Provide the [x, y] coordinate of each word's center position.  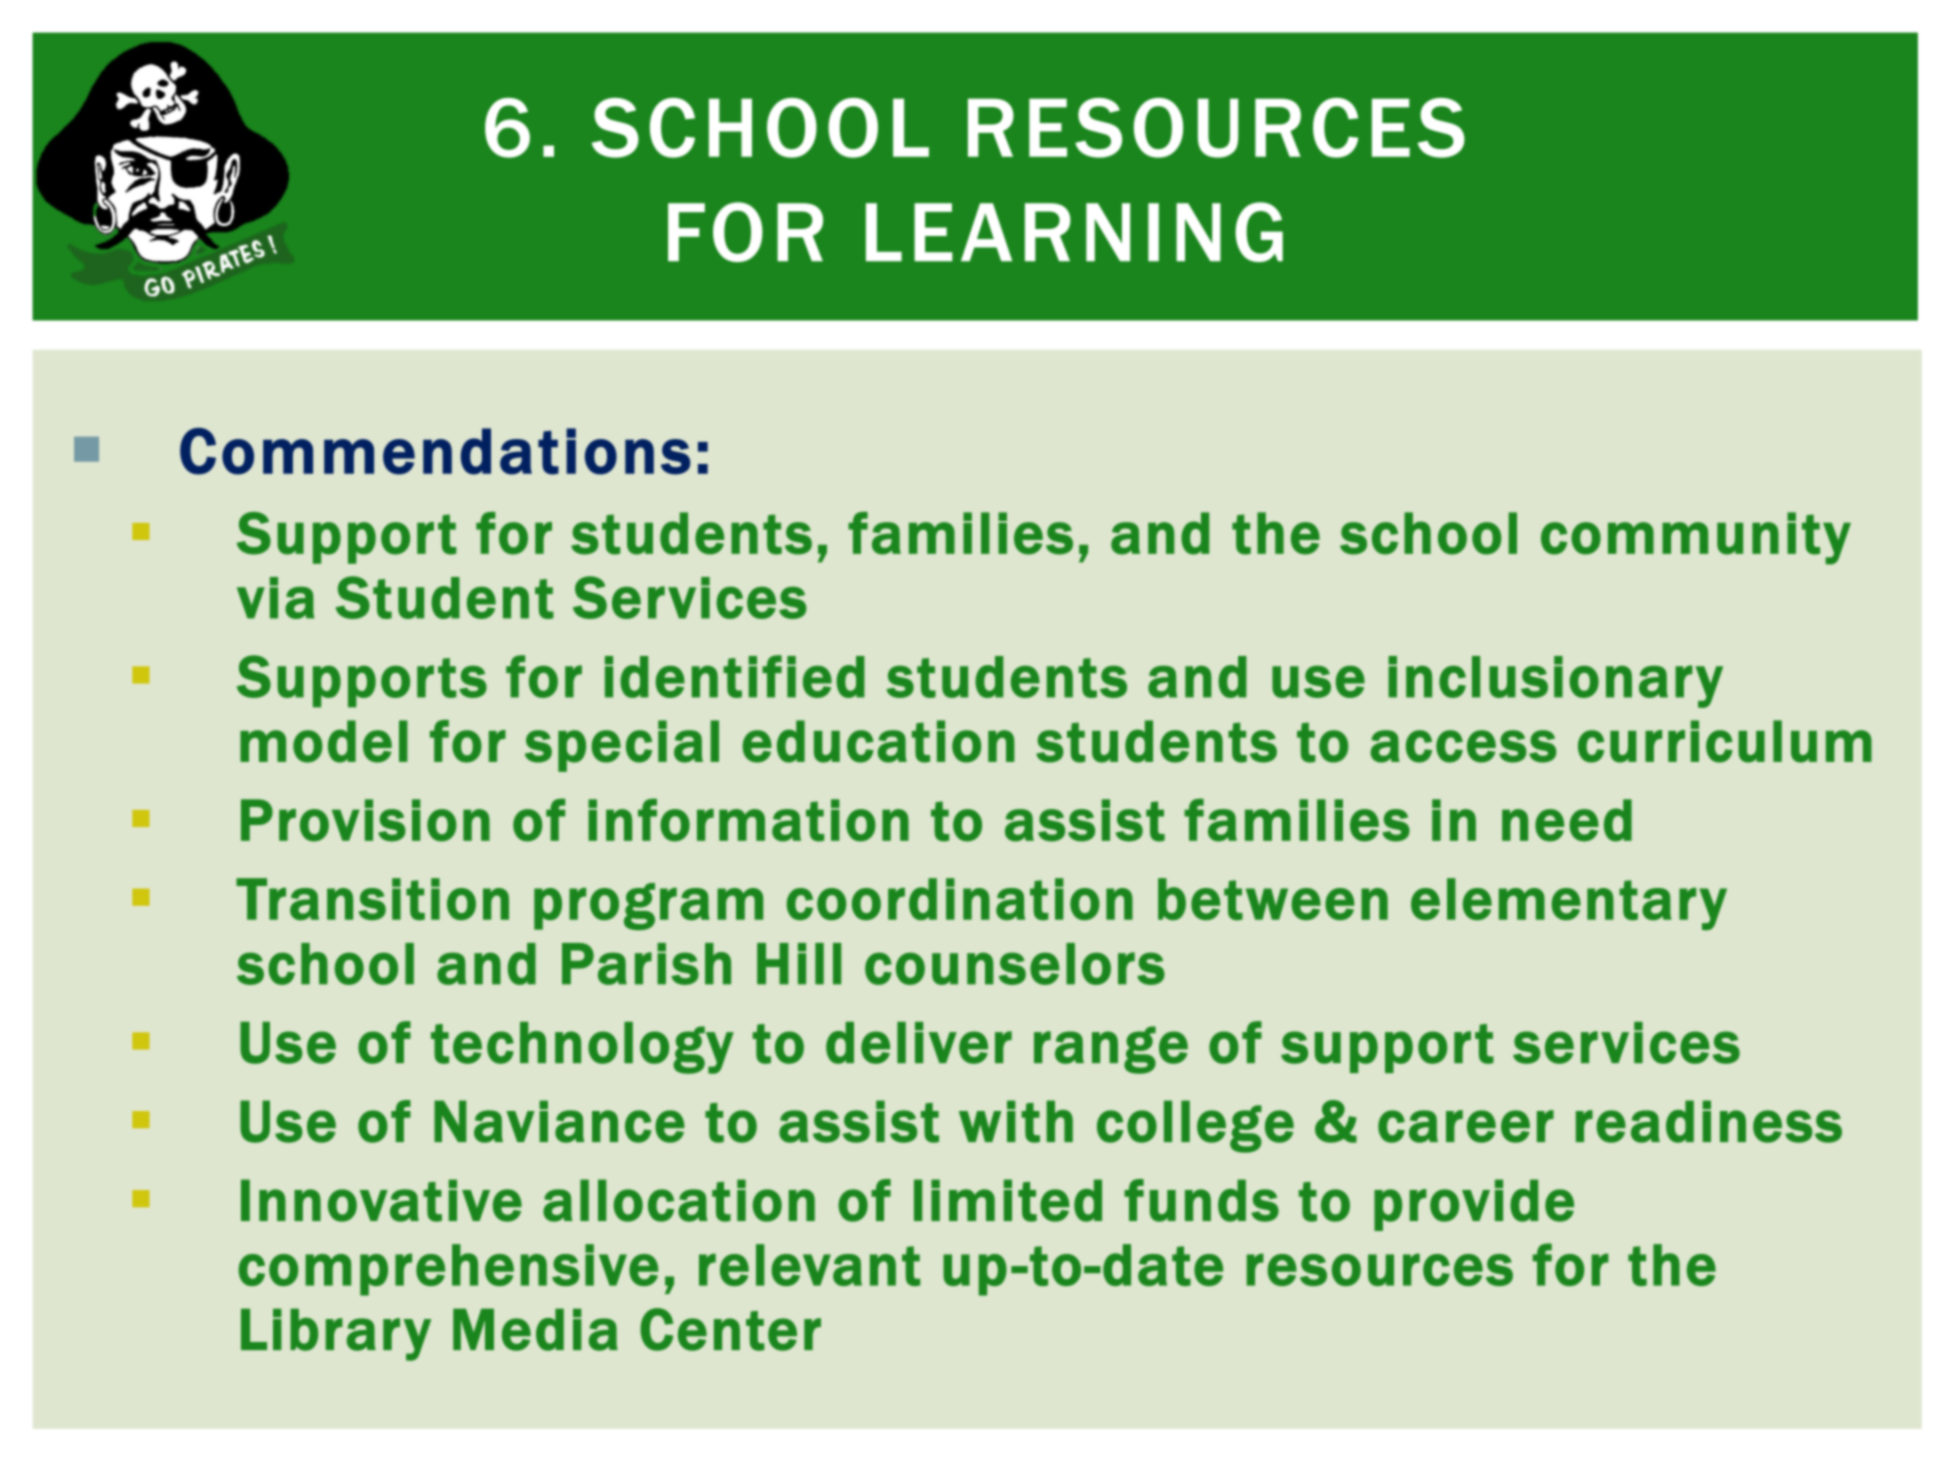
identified [735, 676]
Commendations [435, 451]
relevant [809, 1265]
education [878, 741]
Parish [646, 964]
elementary [1569, 904]
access [1463, 746]
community [1696, 538]
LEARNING [1074, 232]
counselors [1015, 964]
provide [1474, 1205]
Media [535, 1329]
